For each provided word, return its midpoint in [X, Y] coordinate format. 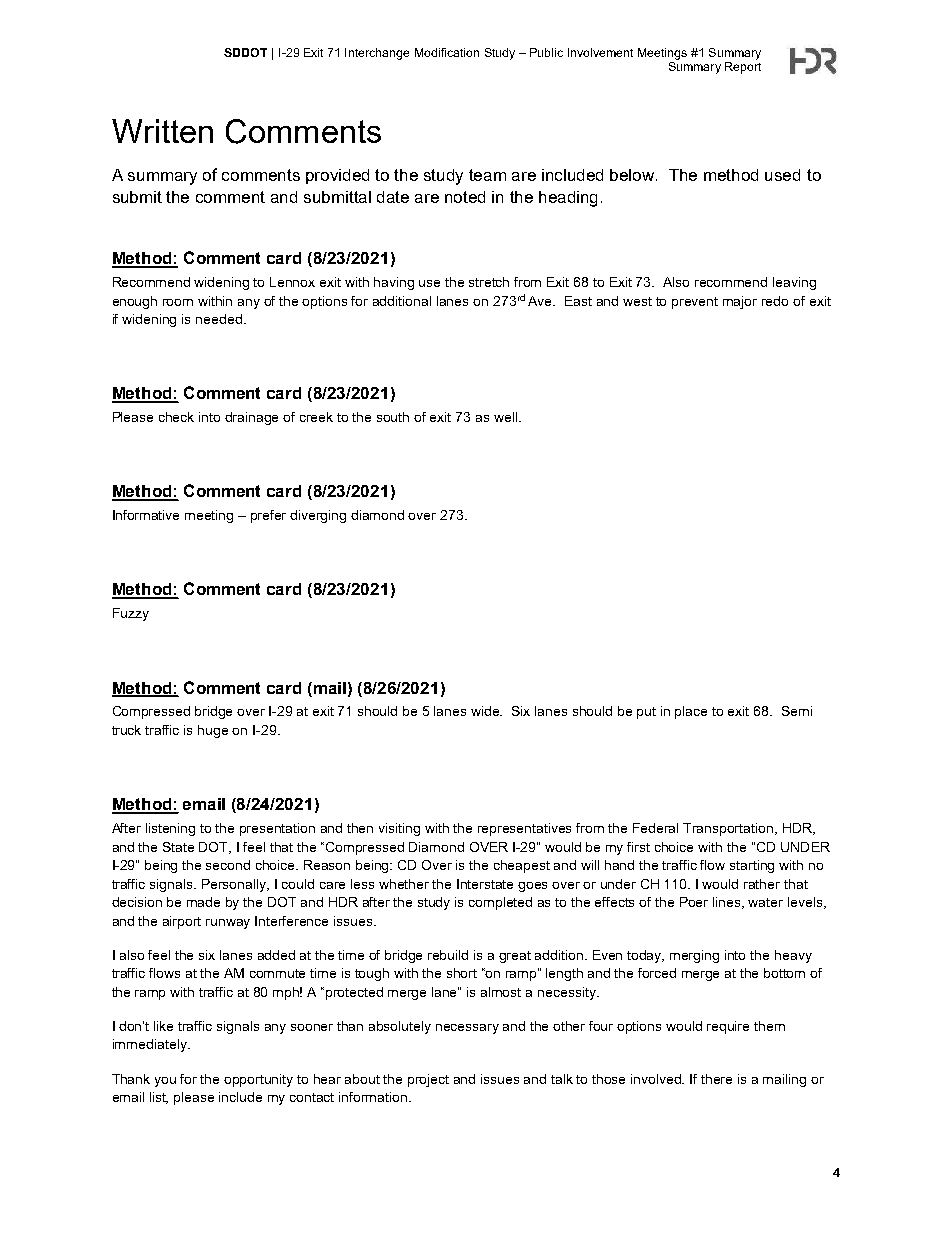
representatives [524, 829]
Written [162, 131]
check [176, 417]
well [507, 417]
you [165, 1082]
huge [213, 731]
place [691, 712]
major [740, 302]
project [428, 1080]
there [716, 1079]
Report [743, 66]
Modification [447, 52]
